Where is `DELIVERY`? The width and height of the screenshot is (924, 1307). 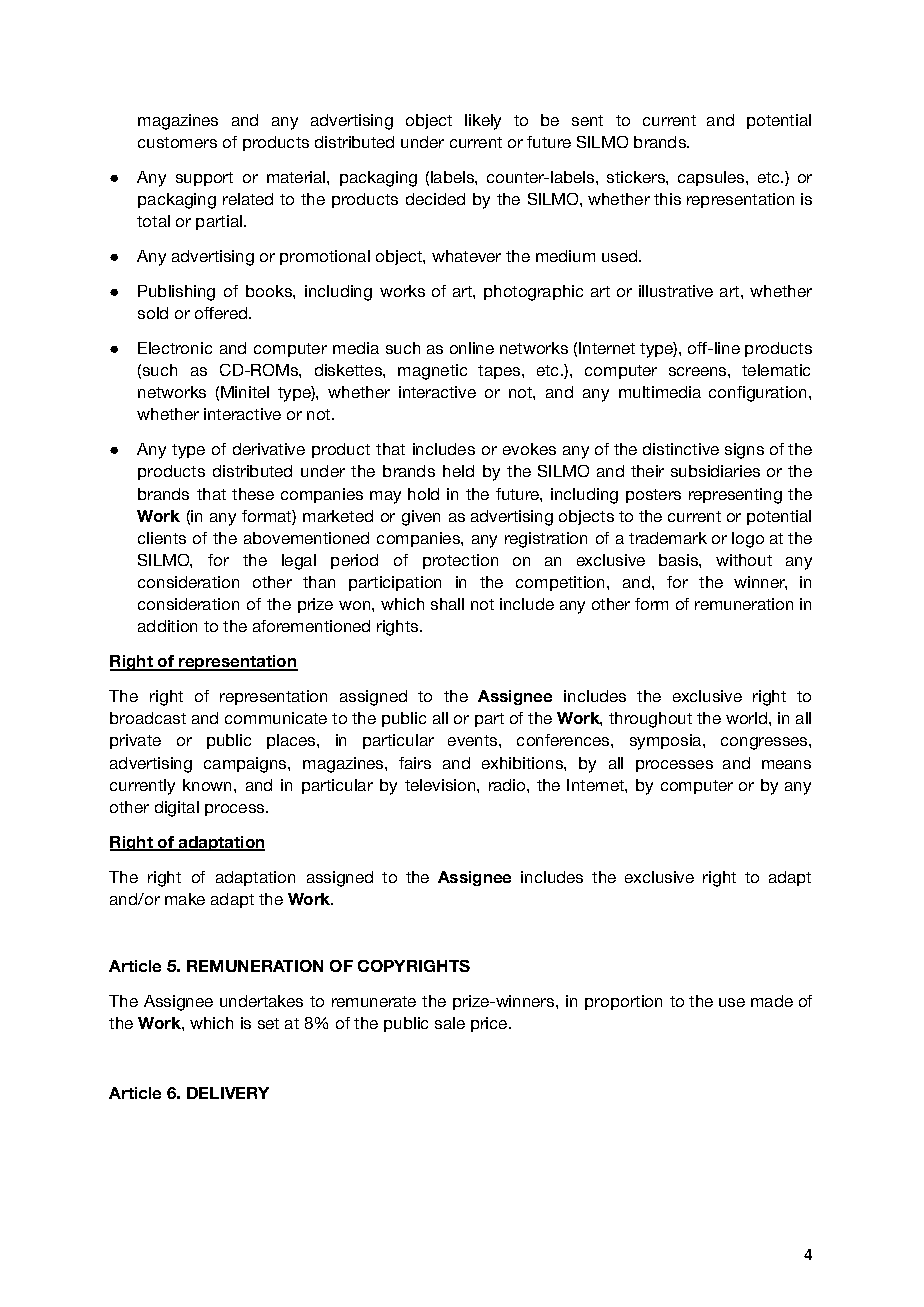 DELIVERY is located at coordinates (228, 1093).
